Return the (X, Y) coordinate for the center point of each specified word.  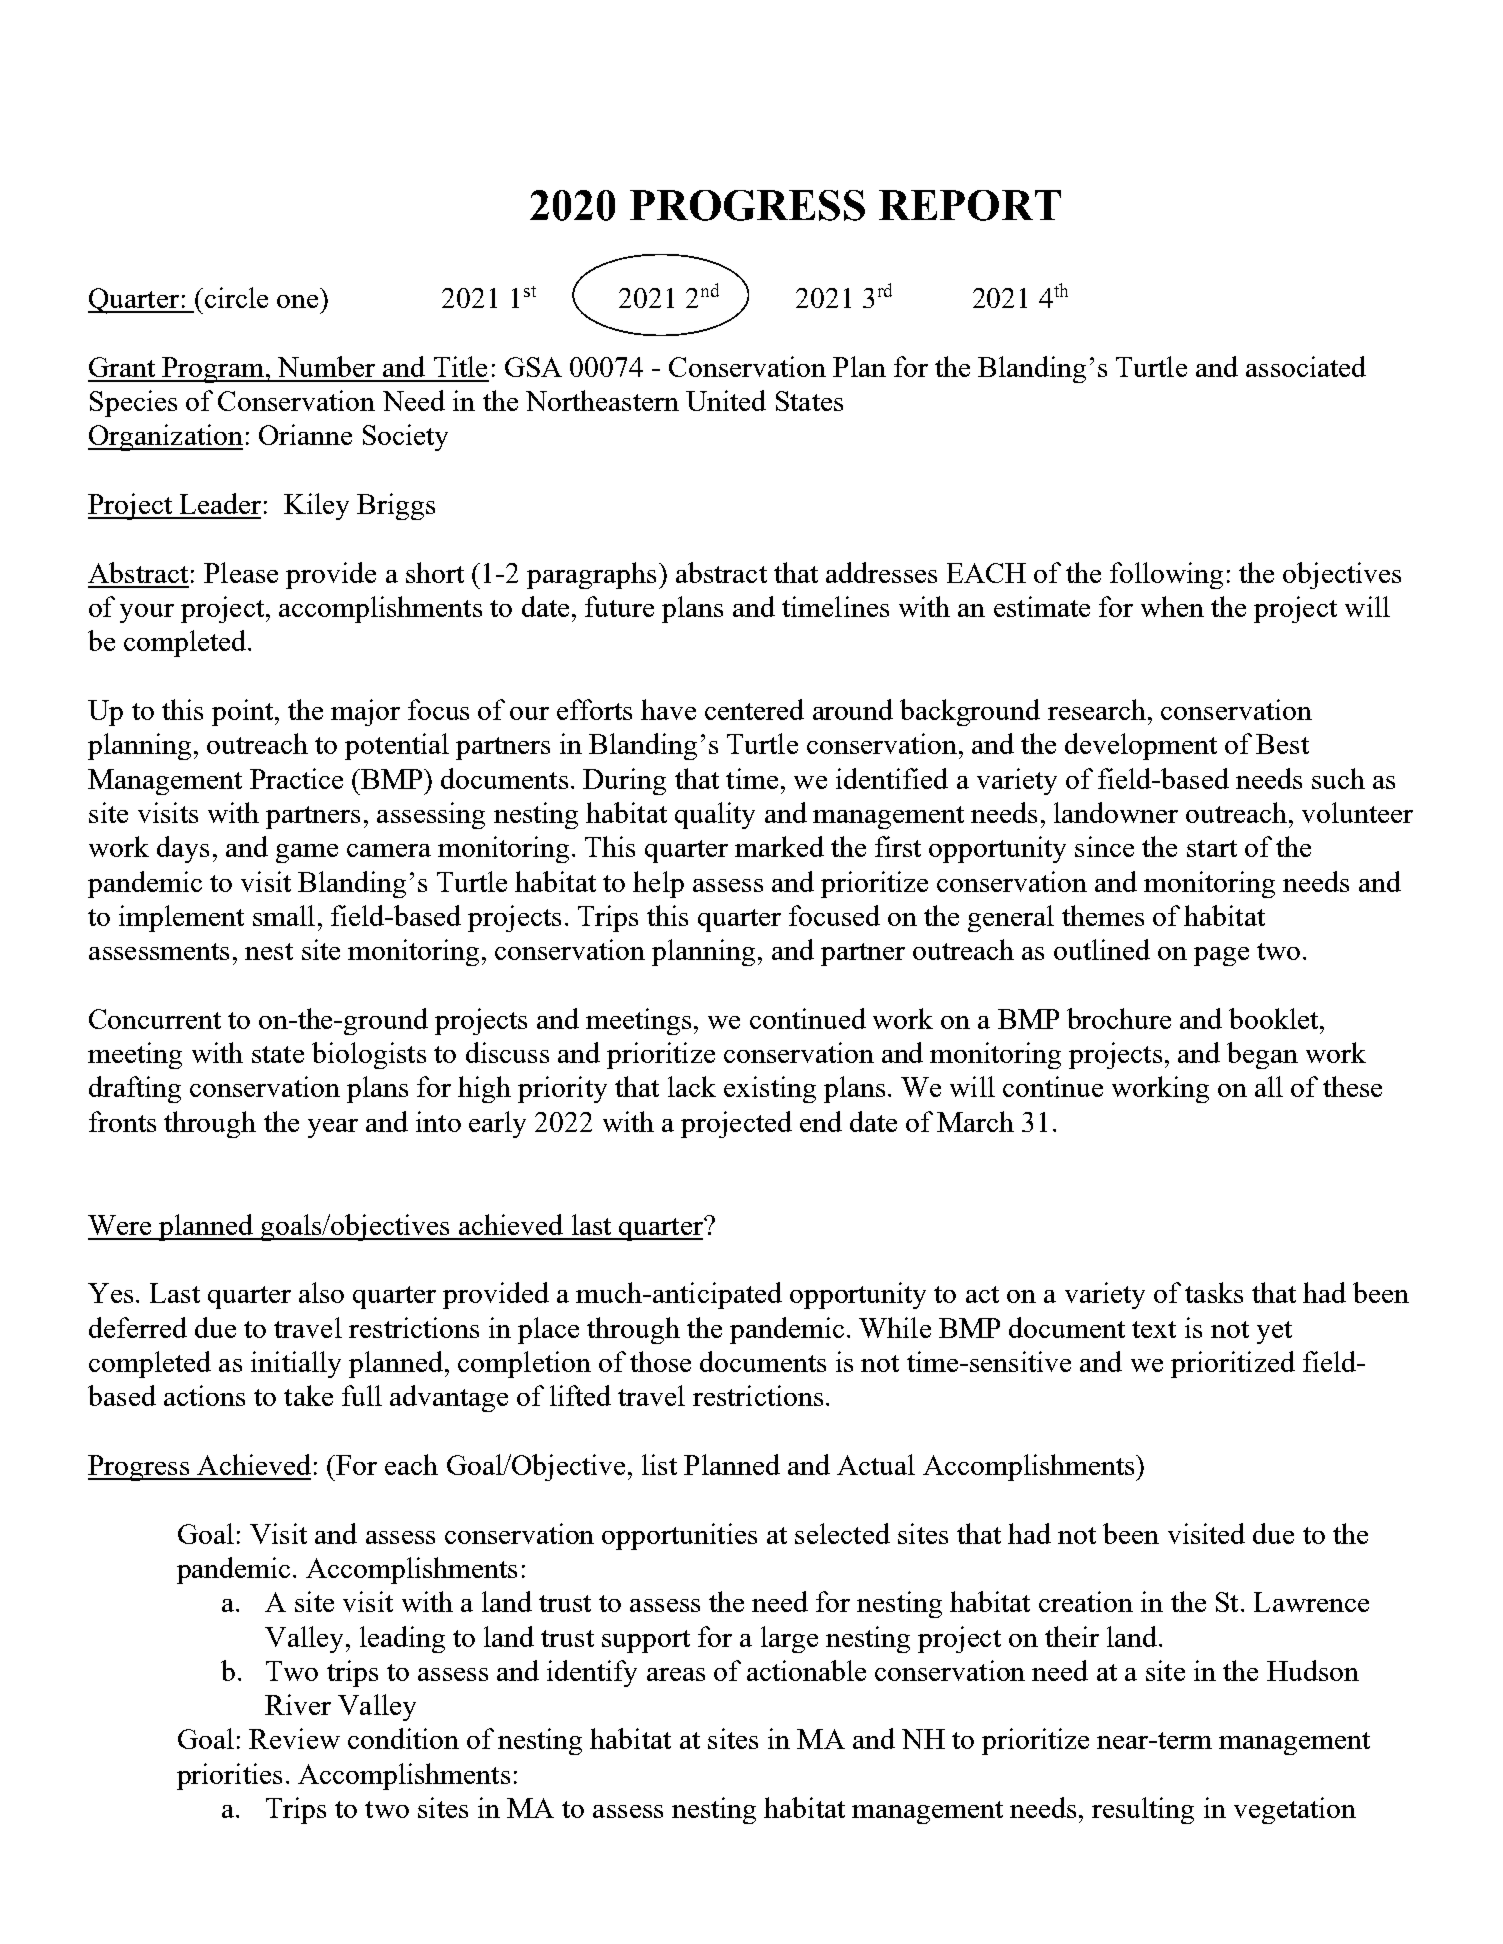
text (1154, 1329)
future (619, 606)
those (660, 1361)
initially (296, 1364)
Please (241, 572)
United (726, 400)
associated (1306, 366)
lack (692, 1086)
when (1172, 606)
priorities (229, 1776)
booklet (1275, 1018)
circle (236, 297)
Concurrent (155, 1019)
